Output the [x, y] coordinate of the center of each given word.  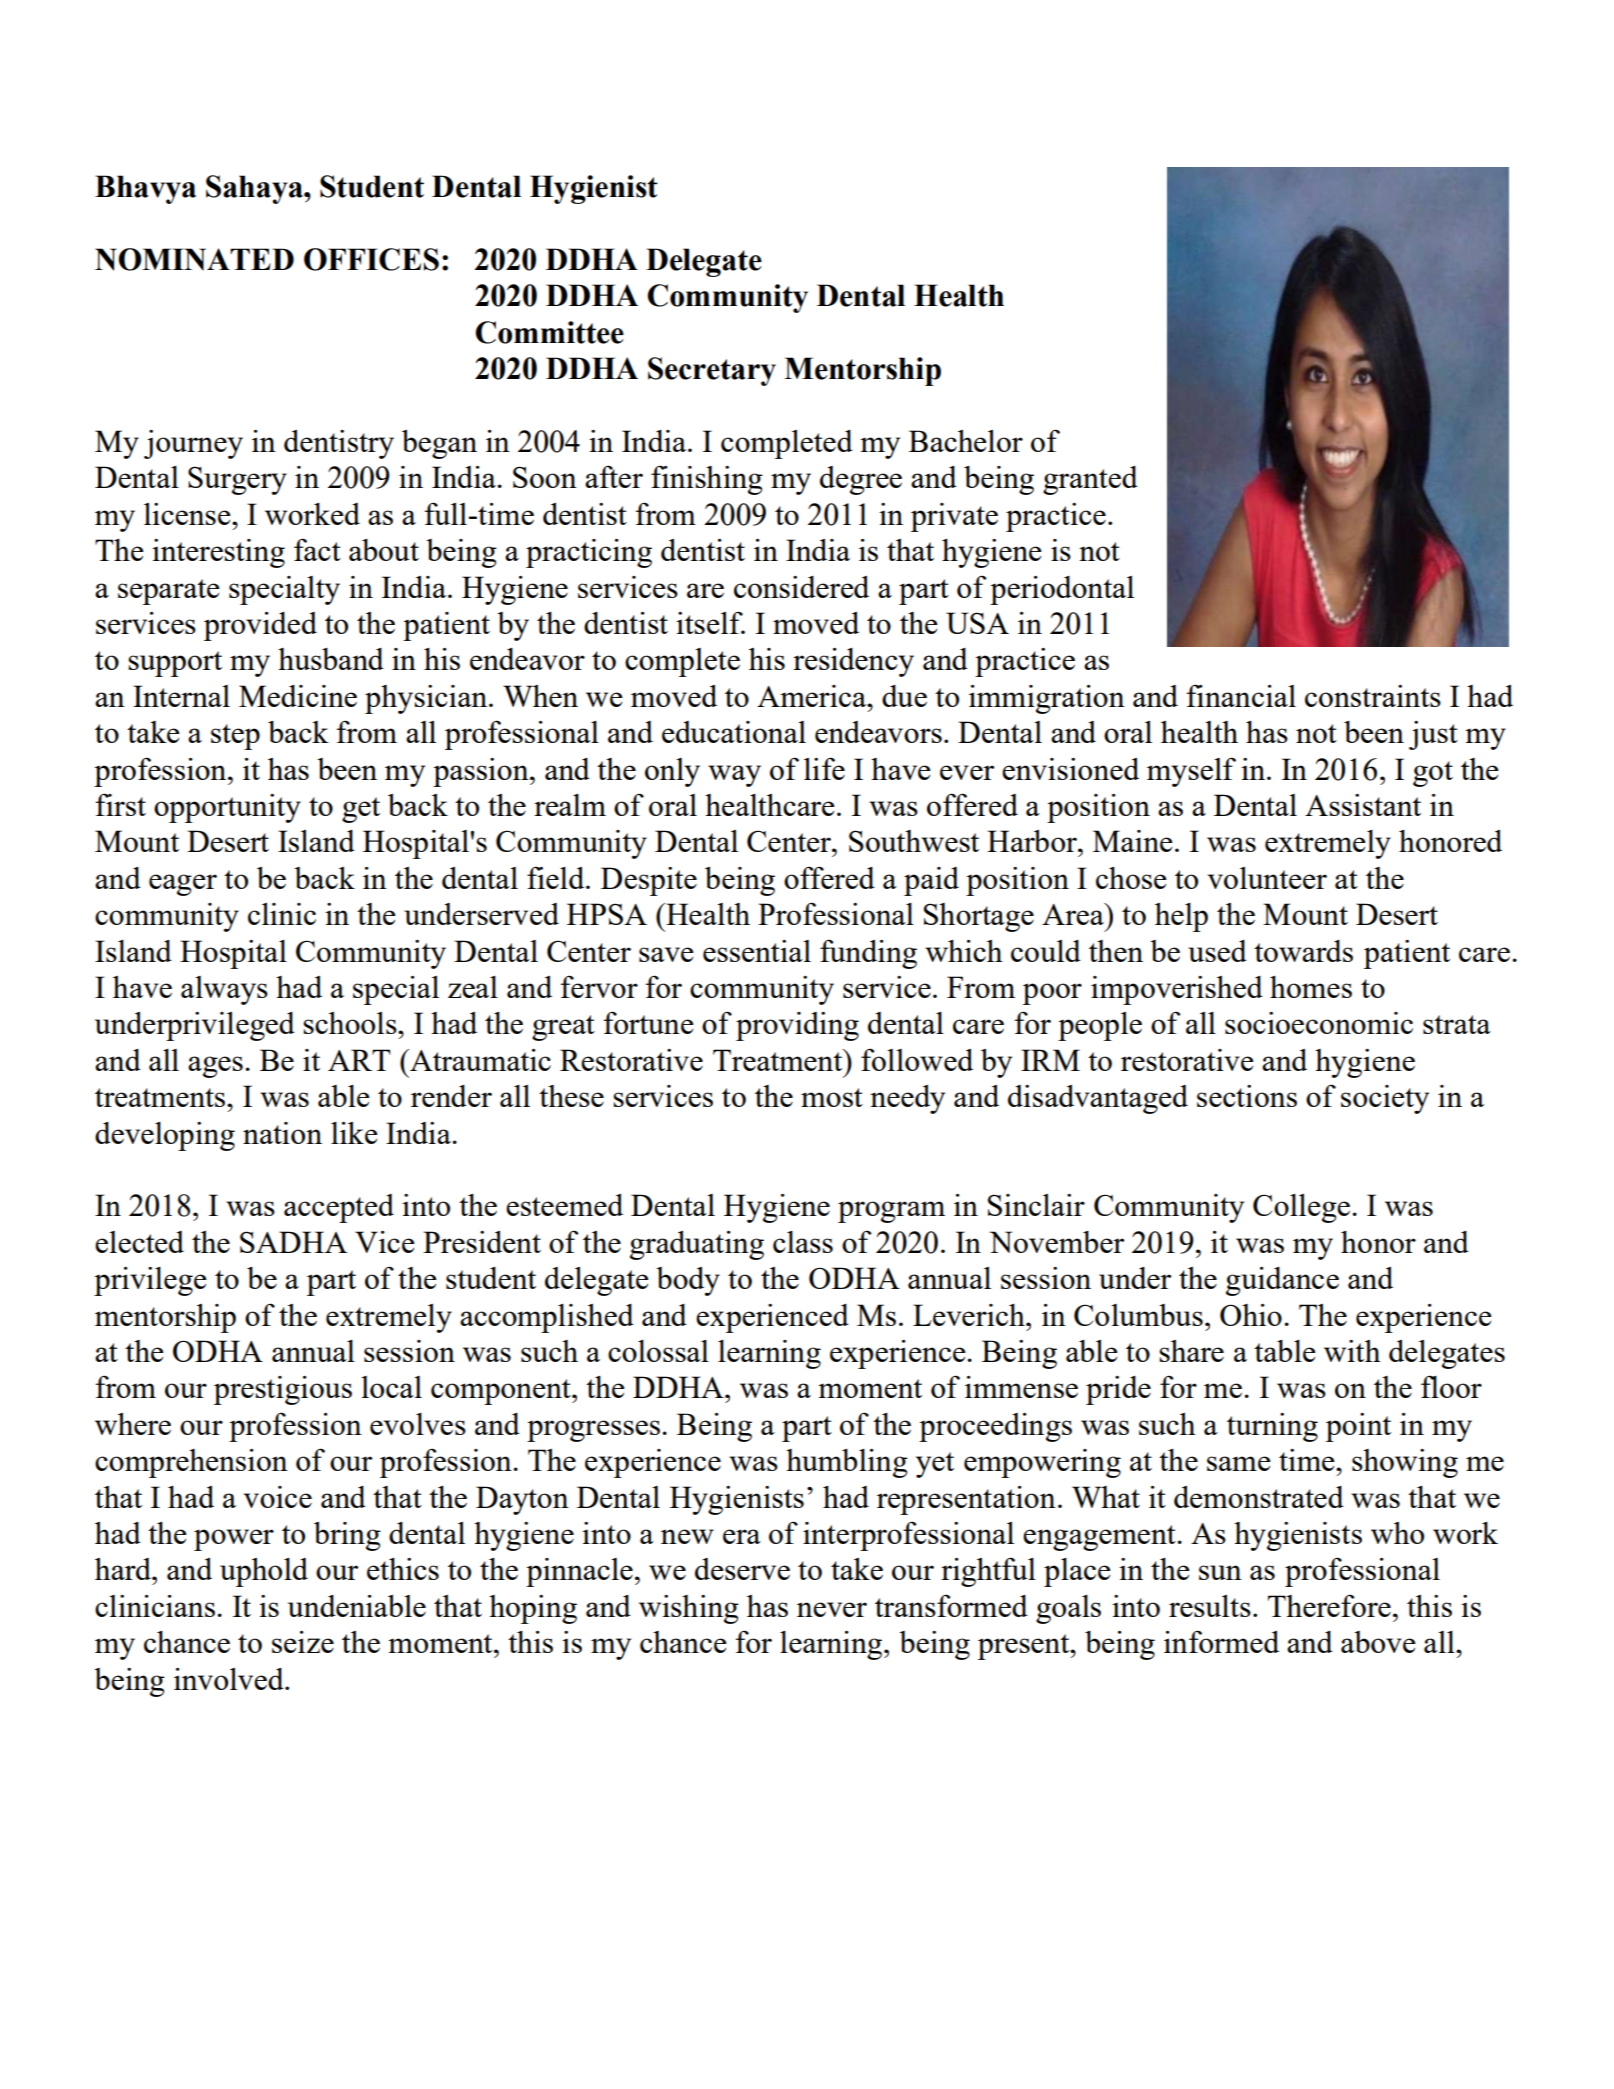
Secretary [712, 371]
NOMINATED [194, 259]
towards [1303, 951]
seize [303, 1642]
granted [1090, 480]
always [224, 990]
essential [757, 951]
